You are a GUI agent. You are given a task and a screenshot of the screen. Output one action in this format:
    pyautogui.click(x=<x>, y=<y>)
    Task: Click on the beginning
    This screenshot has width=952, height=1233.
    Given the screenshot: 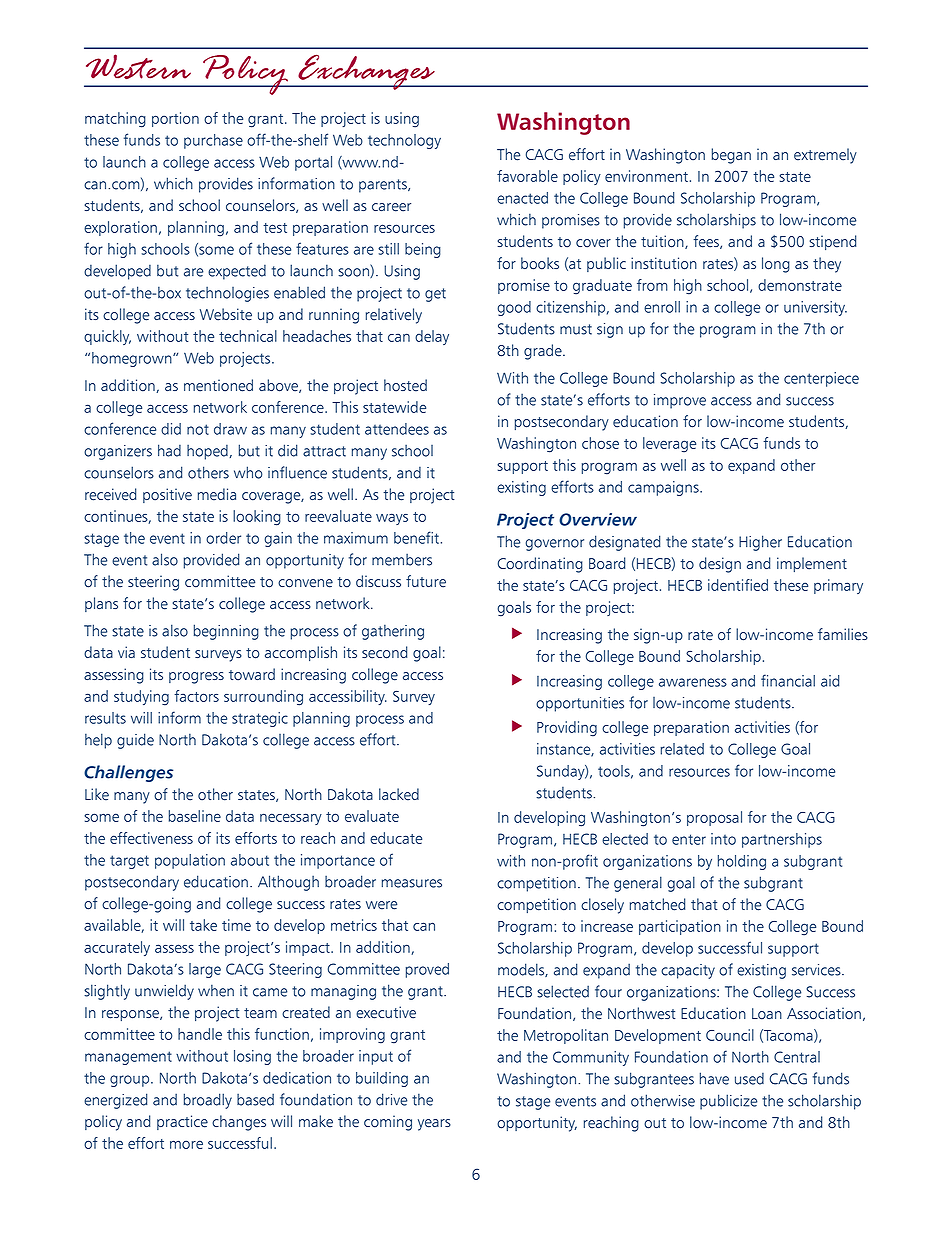 What is the action you would take?
    pyautogui.click(x=226, y=632)
